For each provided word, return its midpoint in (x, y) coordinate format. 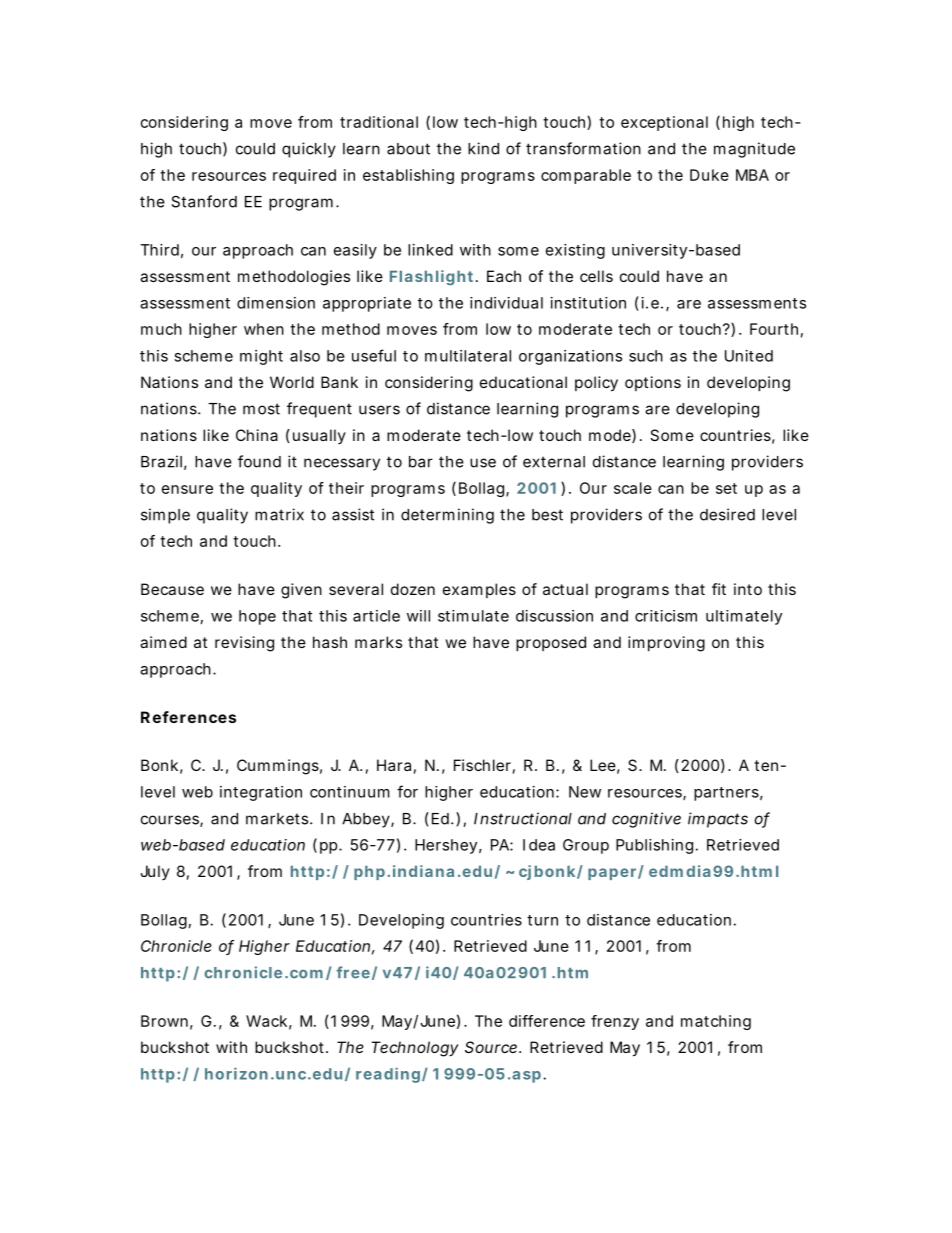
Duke (709, 175)
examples (479, 590)
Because (172, 589)
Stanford (204, 201)
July (155, 872)
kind (483, 148)
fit (719, 589)
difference (547, 1021)
